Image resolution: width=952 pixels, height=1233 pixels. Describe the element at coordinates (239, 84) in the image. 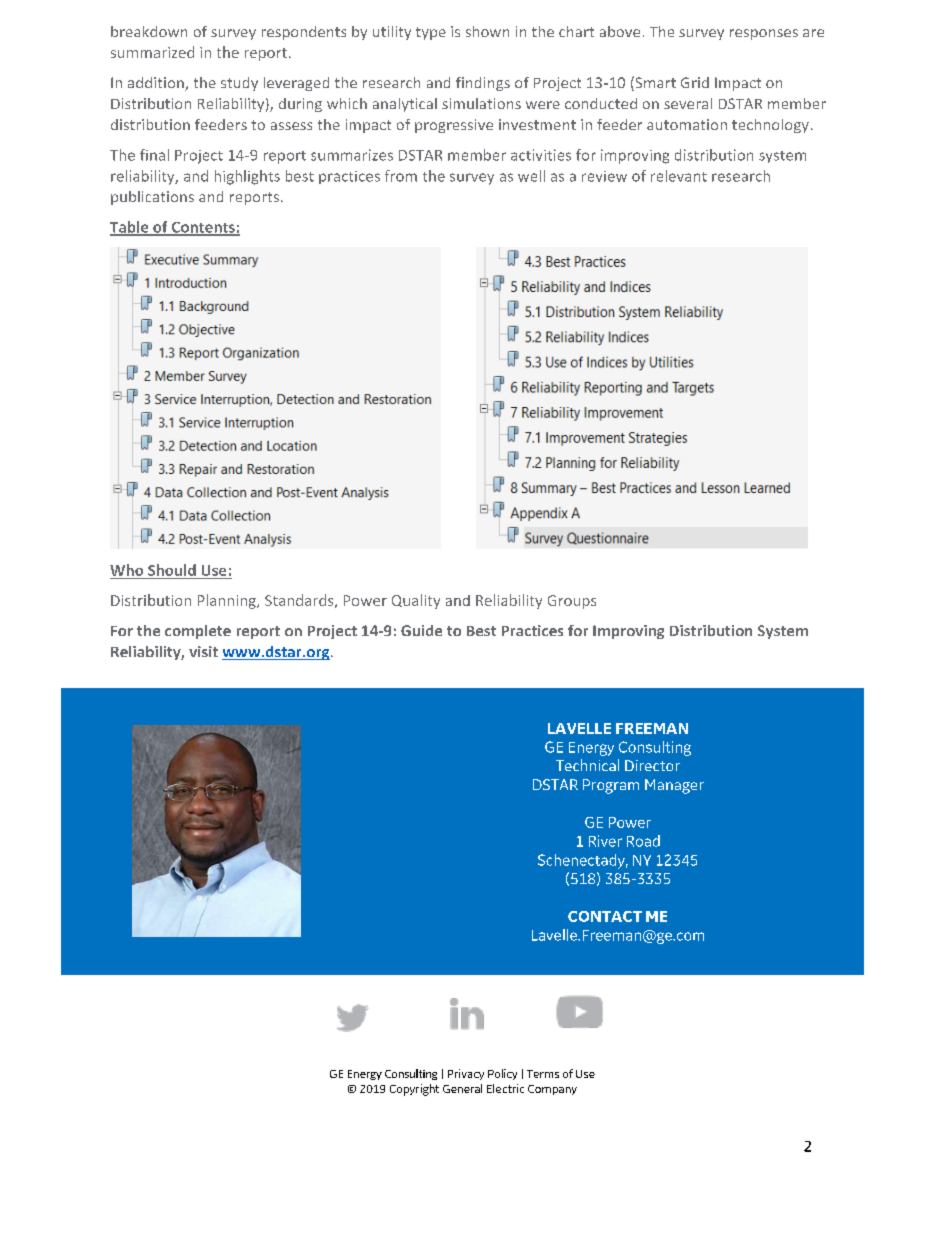

I see `study` at that location.
